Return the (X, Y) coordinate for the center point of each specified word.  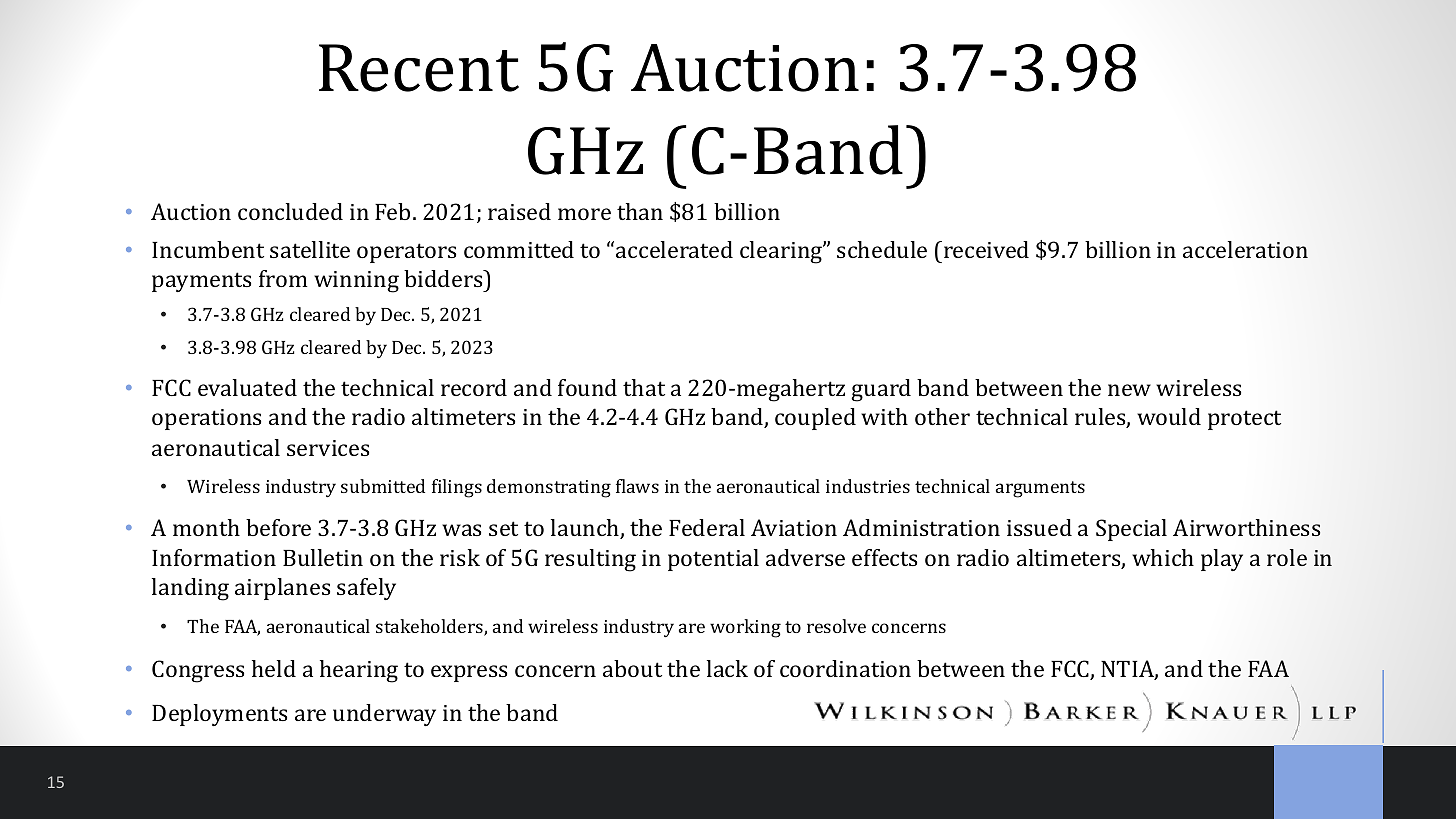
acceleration (1245, 249)
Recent (419, 68)
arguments (1040, 489)
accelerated (674, 249)
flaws (637, 486)
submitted (383, 486)
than (640, 211)
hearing (359, 671)
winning (356, 282)
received (986, 249)
